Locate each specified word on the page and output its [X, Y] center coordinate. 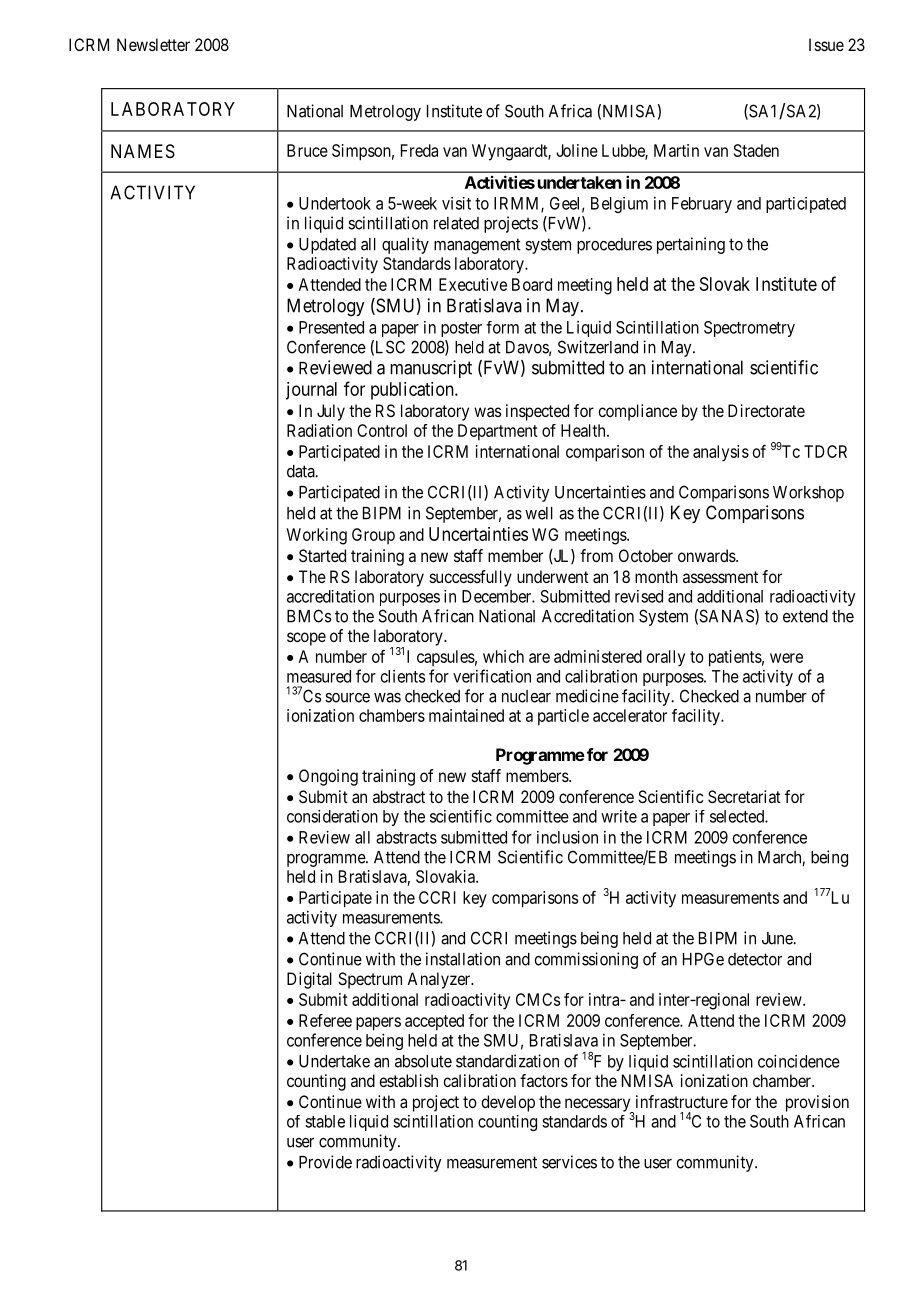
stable [325, 1121]
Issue [826, 44]
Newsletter [153, 44]
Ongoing [328, 777]
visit [456, 203]
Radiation [319, 430]
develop [508, 1103]
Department [498, 432]
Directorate [766, 410]
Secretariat [744, 796]
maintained [466, 715]
